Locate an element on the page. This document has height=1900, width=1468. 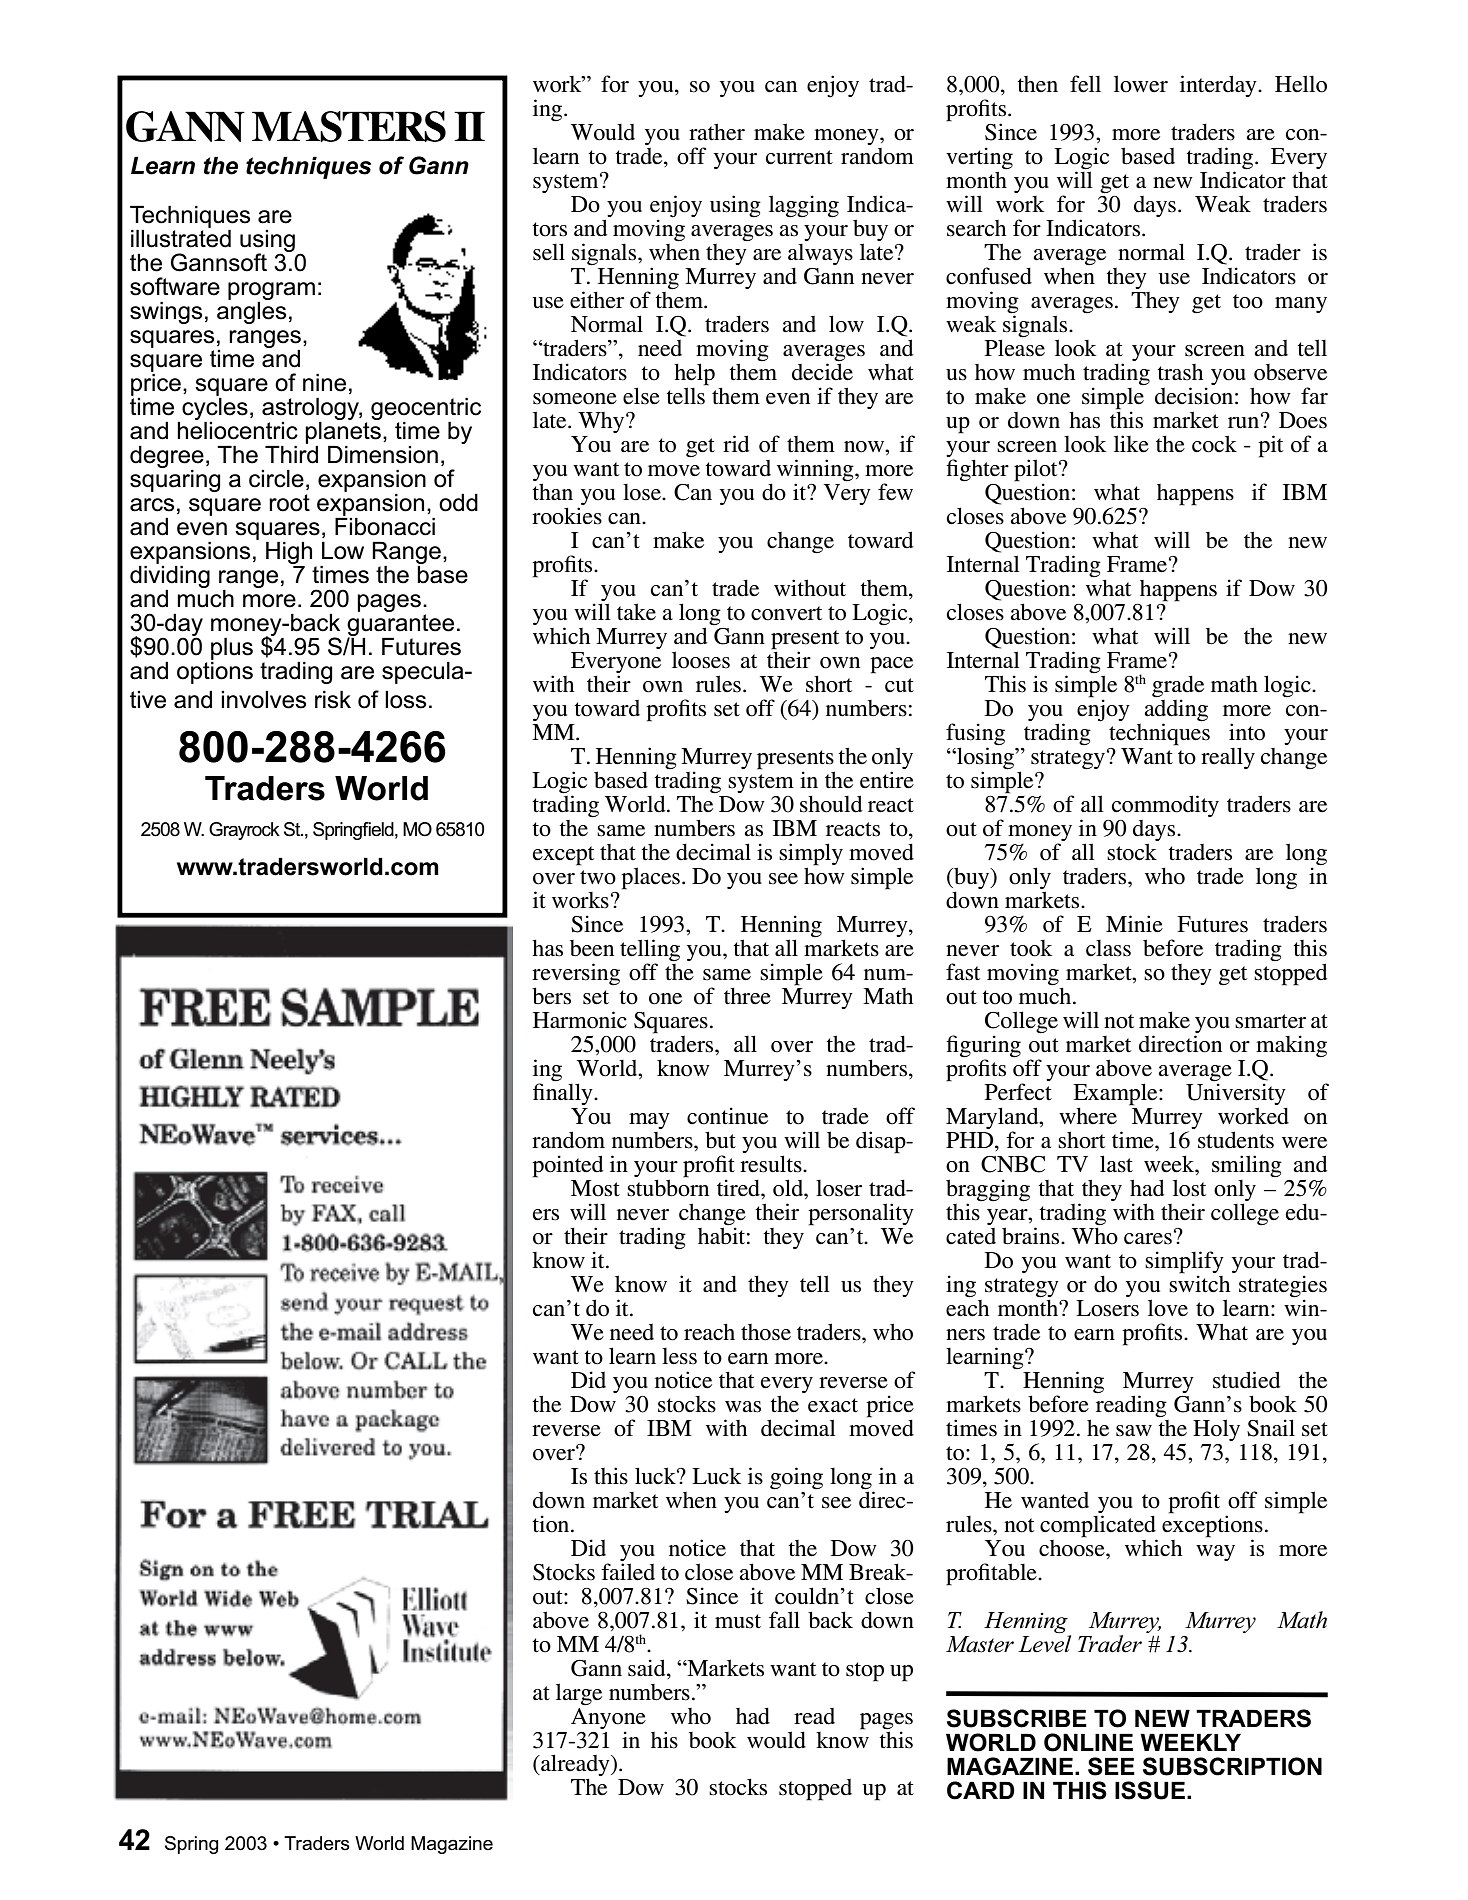
lower is located at coordinates (1141, 84).
